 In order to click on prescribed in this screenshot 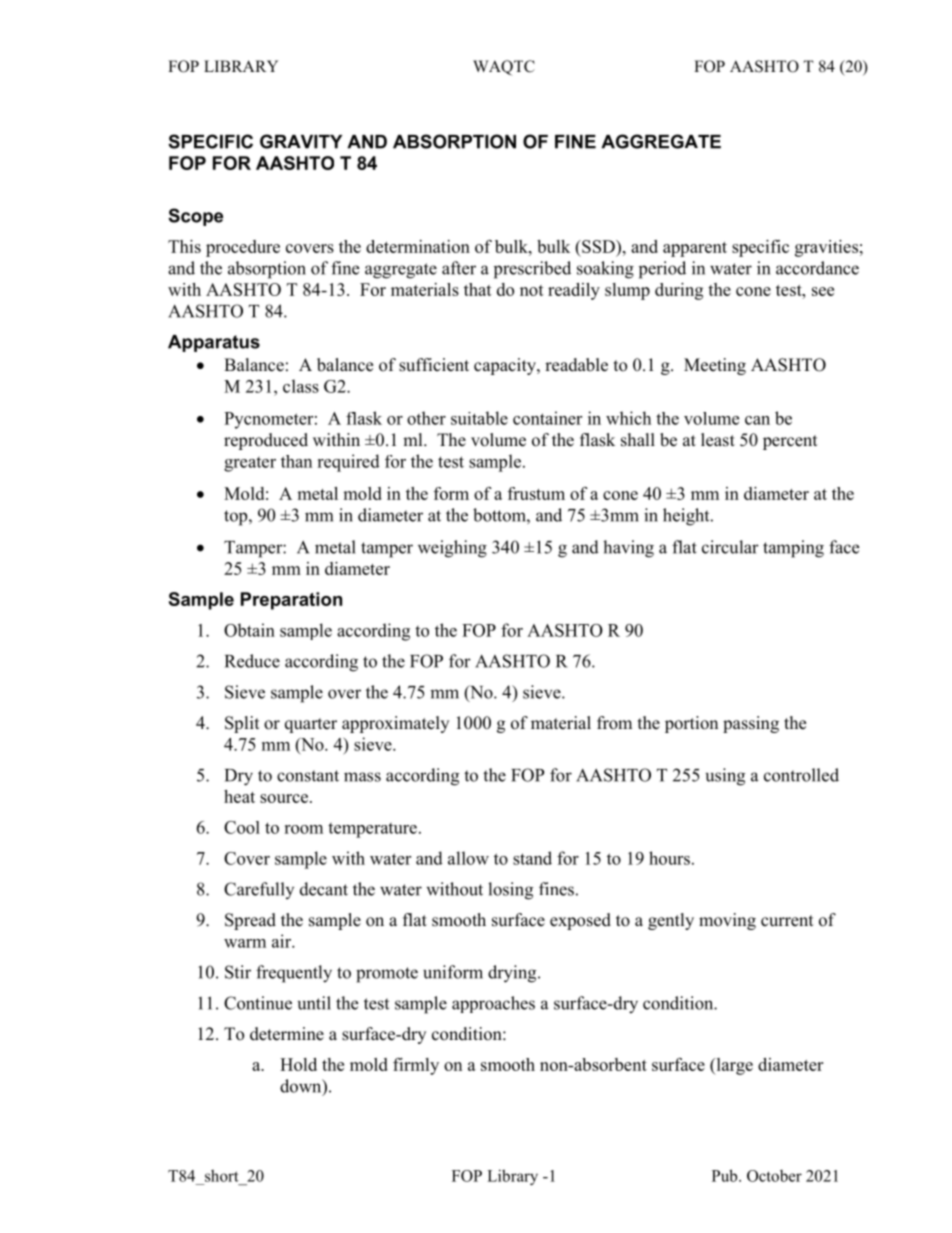, I will do `click(532, 270)`.
